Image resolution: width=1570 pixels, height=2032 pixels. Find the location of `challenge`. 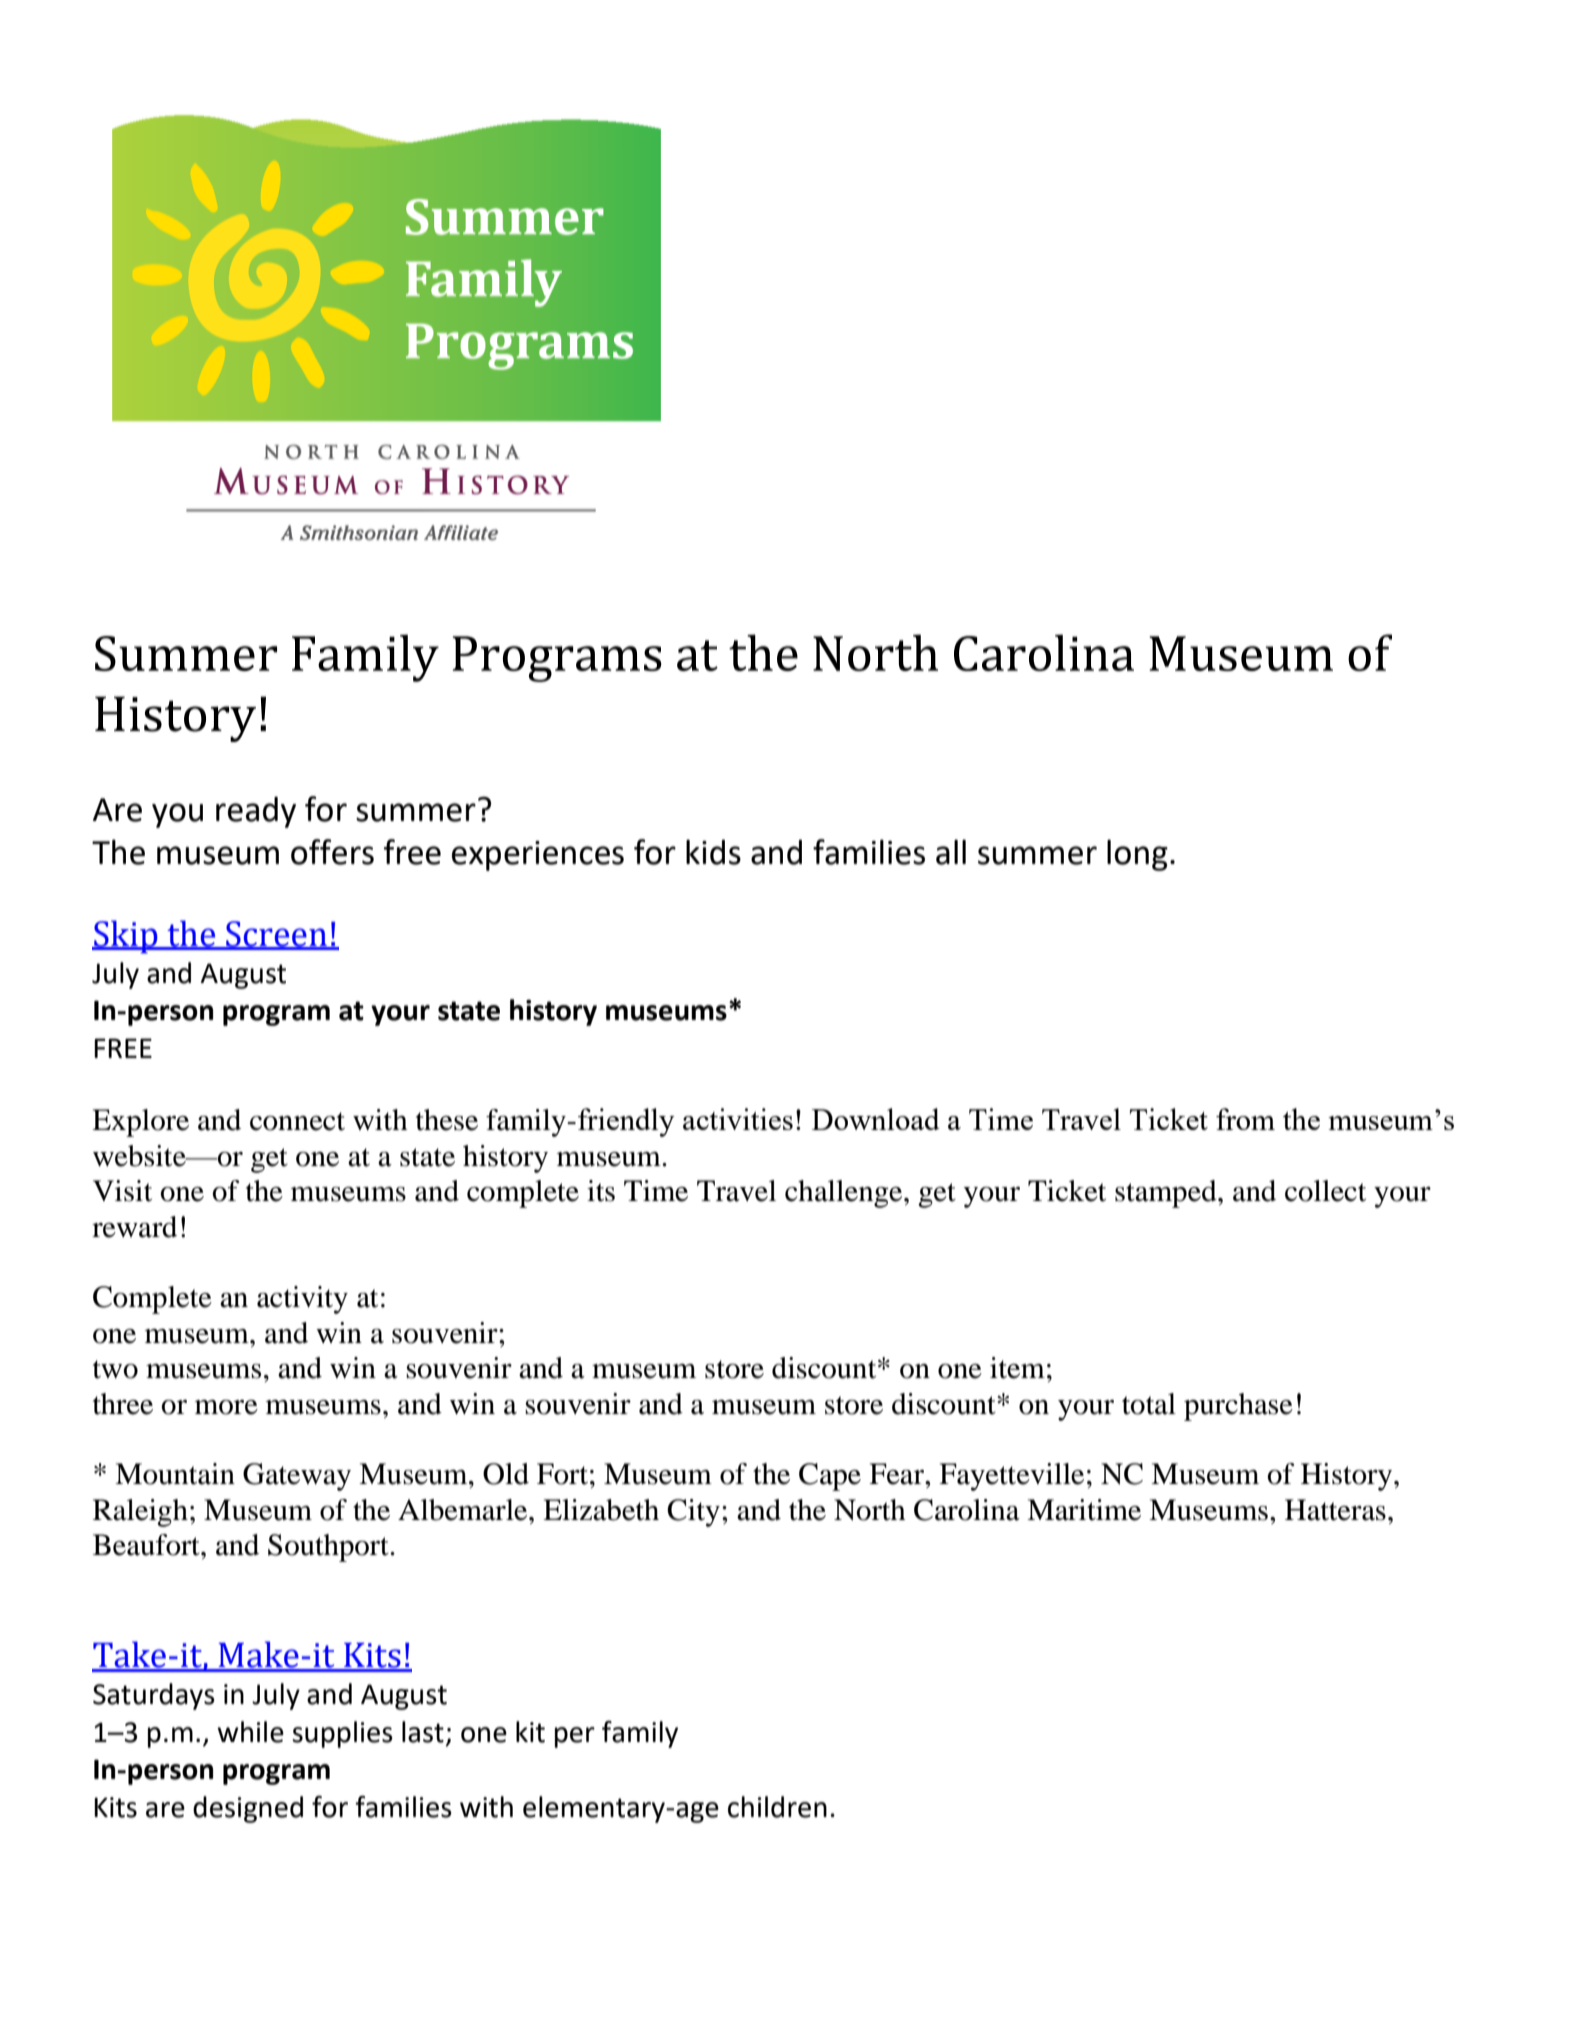

challenge is located at coordinates (845, 1194).
